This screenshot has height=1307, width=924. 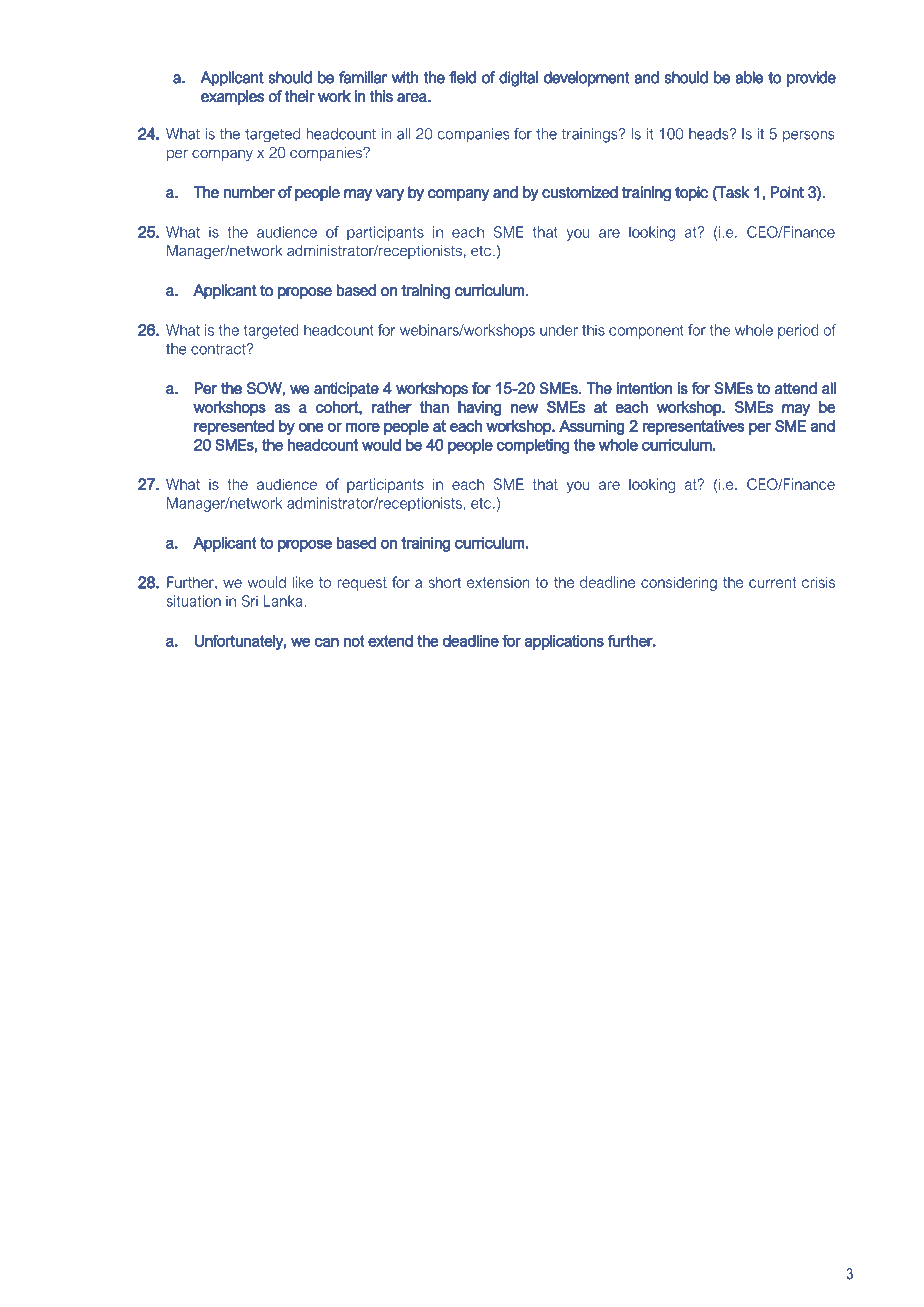 I want to click on applications, so click(x=564, y=642).
